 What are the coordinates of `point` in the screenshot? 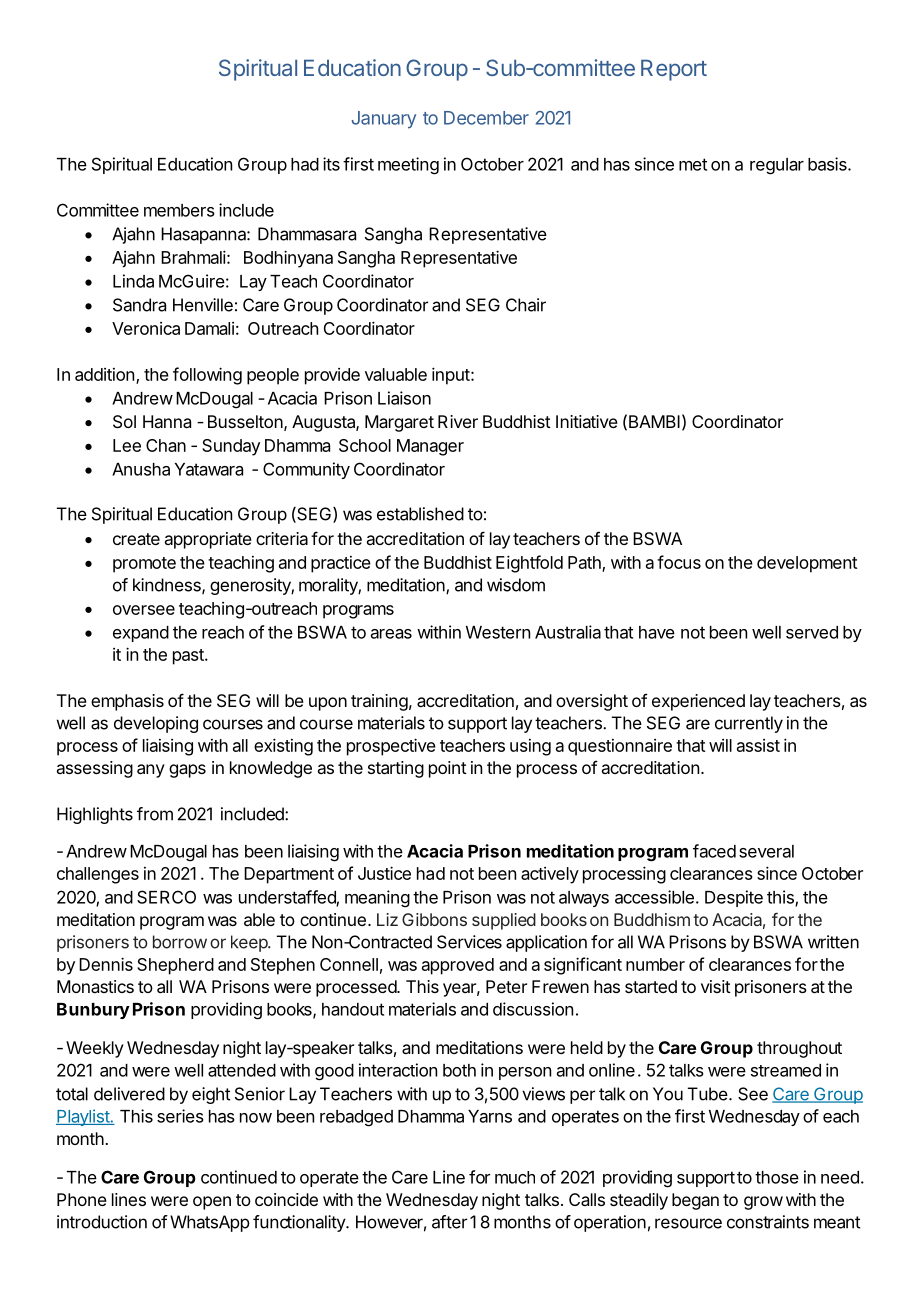 It's located at (448, 769).
